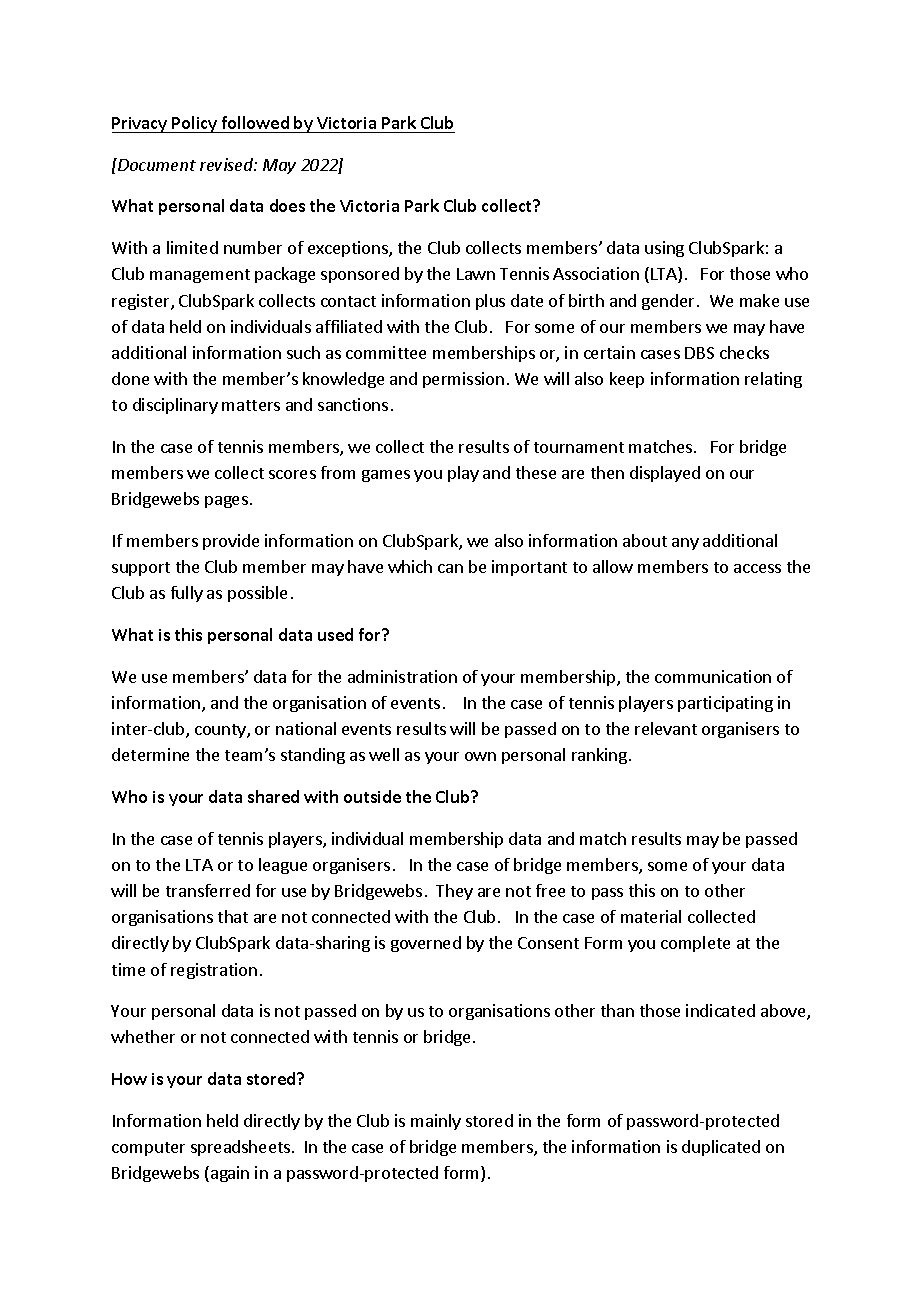 The image size is (924, 1308). What do you see at coordinates (242, 1148) in the screenshot?
I see `spreadsheets` at bounding box center [242, 1148].
